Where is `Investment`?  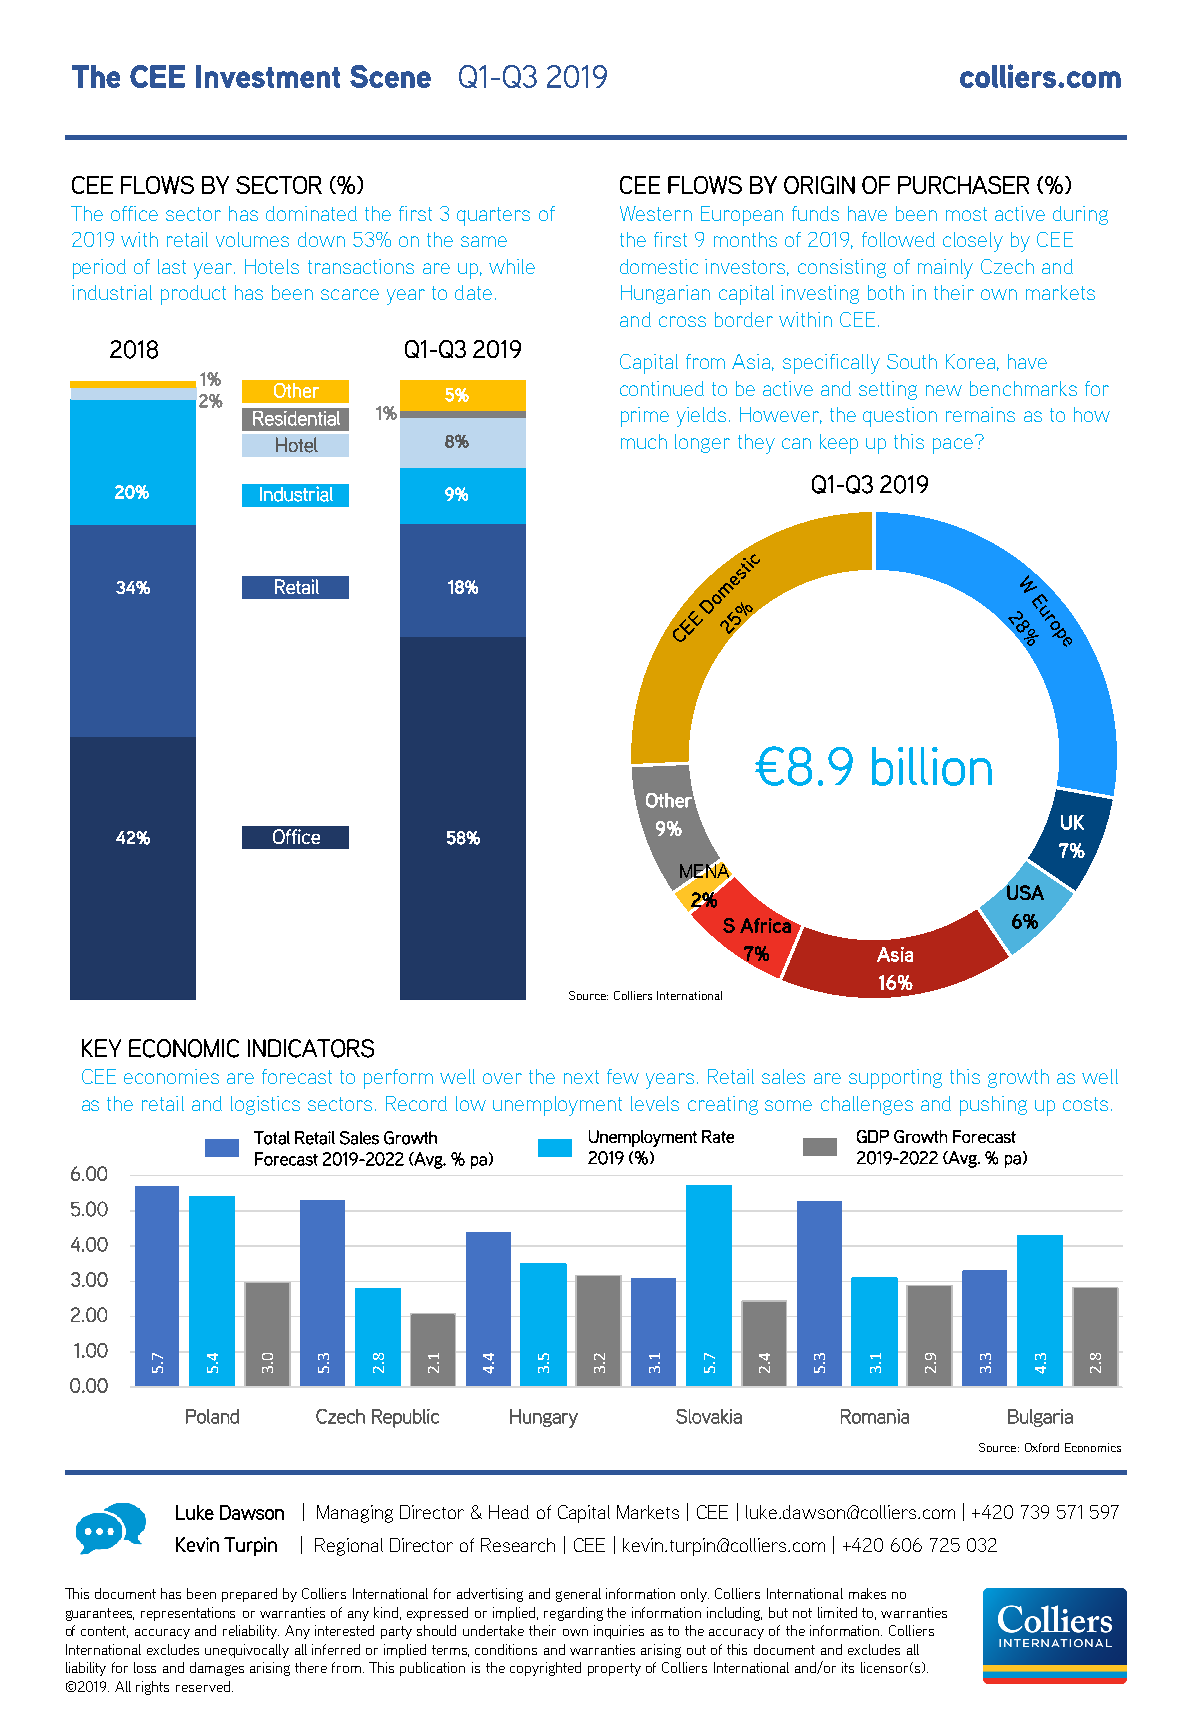
Investment is located at coordinates (268, 76).
